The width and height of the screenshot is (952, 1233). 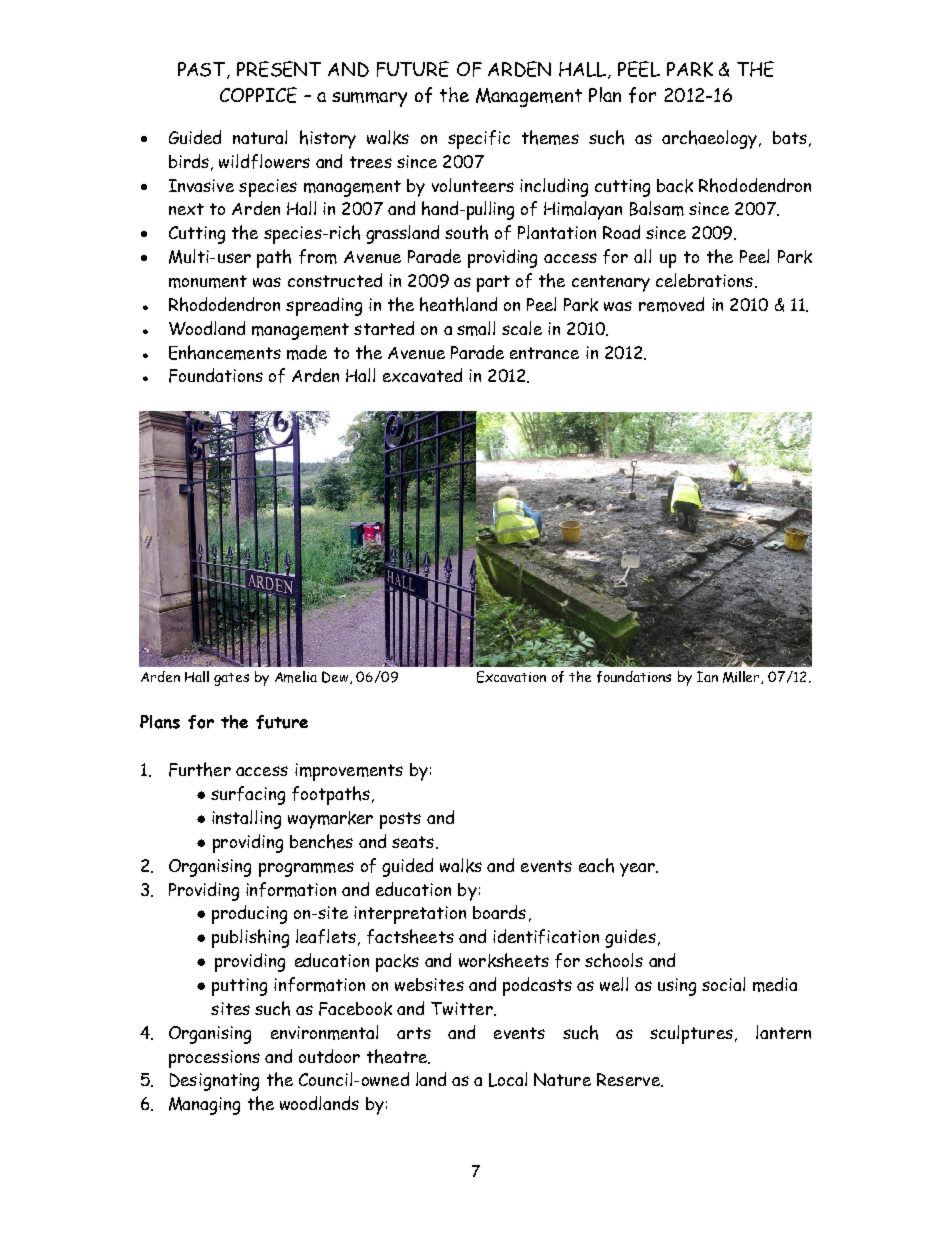 I want to click on Ian, so click(x=707, y=676).
